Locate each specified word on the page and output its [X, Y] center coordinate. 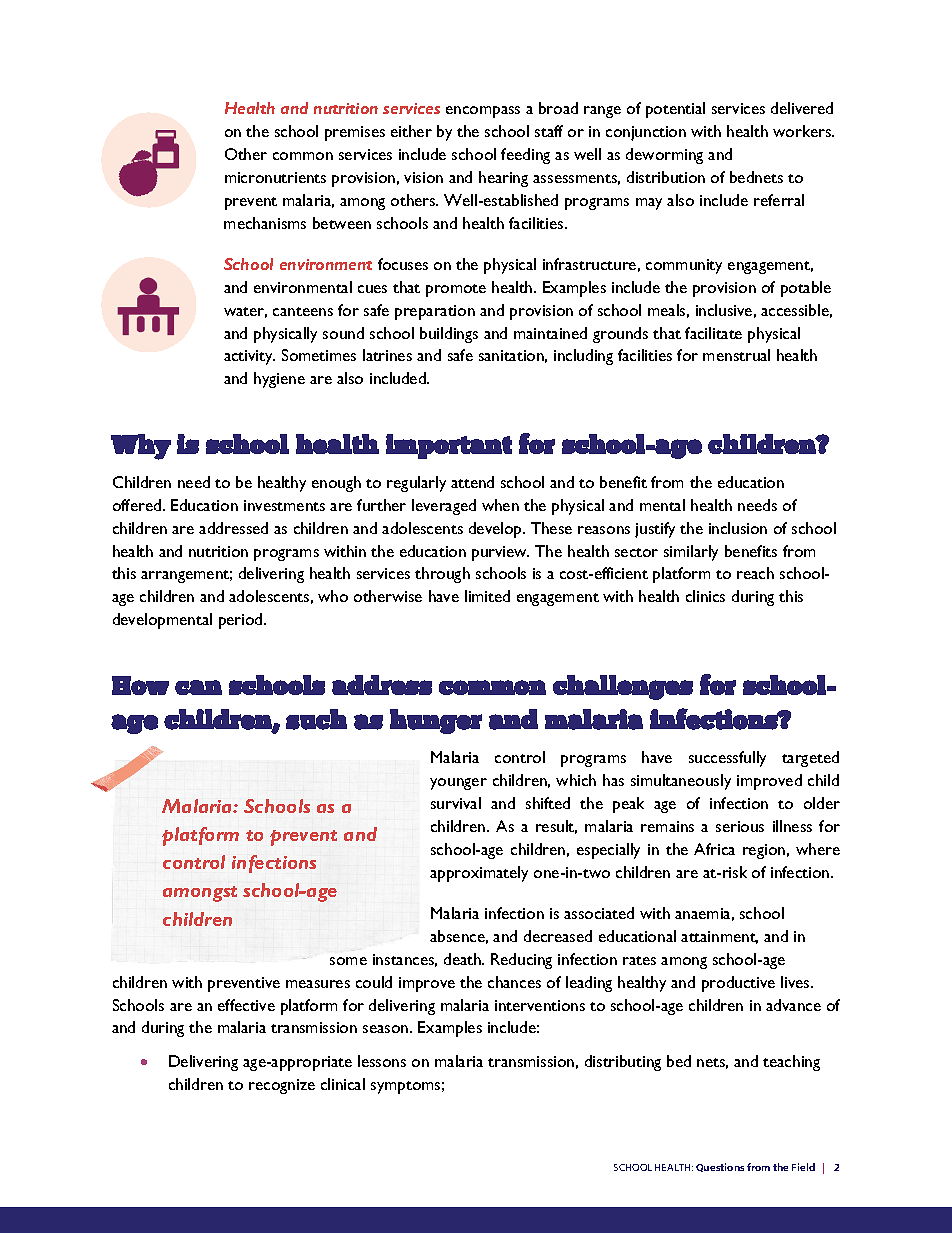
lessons [382, 1061]
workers [803, 131]
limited [487, 596]
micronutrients [275, 177]
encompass [483, 112]
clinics [705, 596]
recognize [282, 1086]
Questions [720, 1167]
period [242, 621]
